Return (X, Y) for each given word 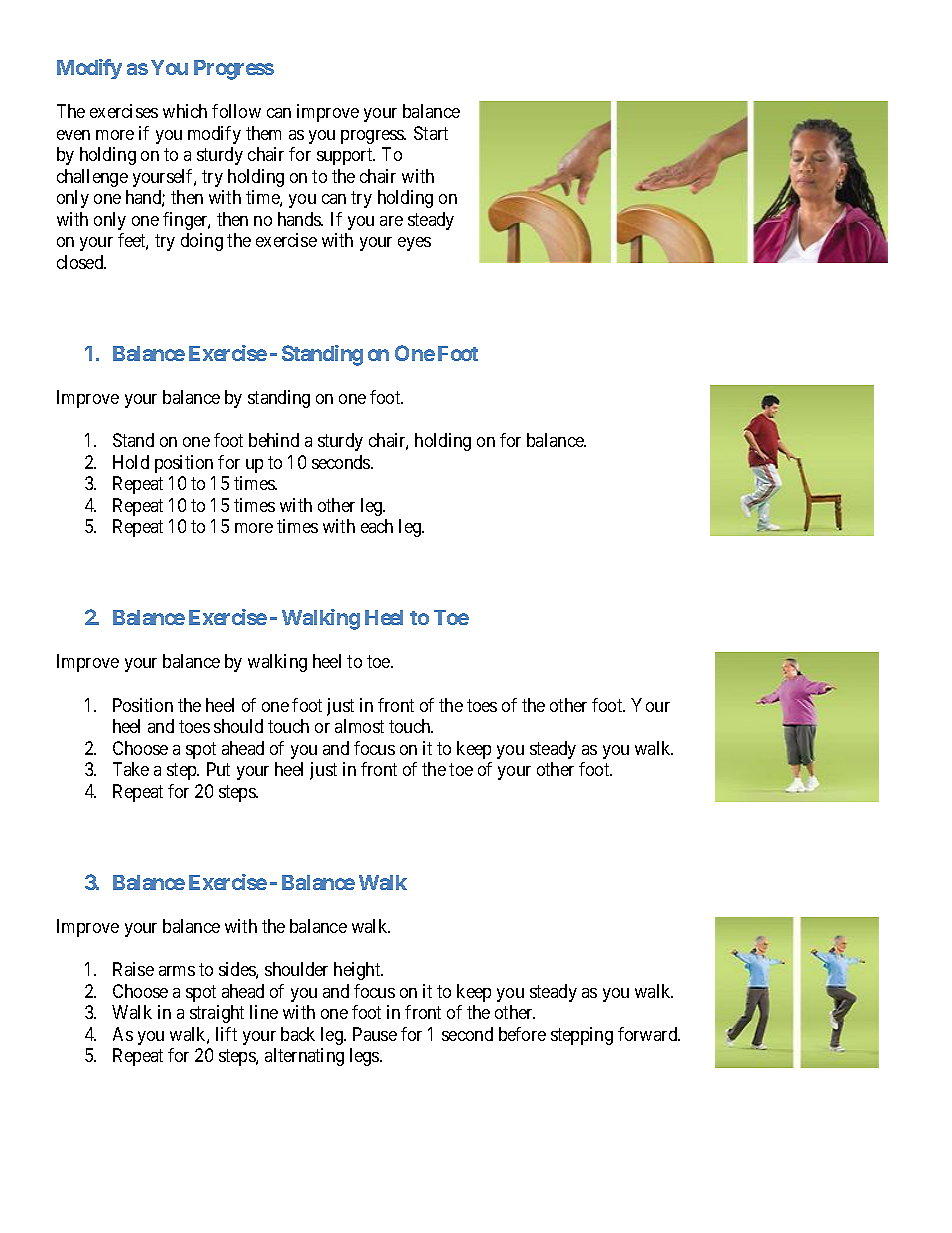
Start (431, 133)
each (377, 526)
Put (218, 769)
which (185, 111)
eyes (414, 244)
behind (274, 440)
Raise (133, 969)
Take (131, 769)
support (346, 157)
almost (359, 726)
